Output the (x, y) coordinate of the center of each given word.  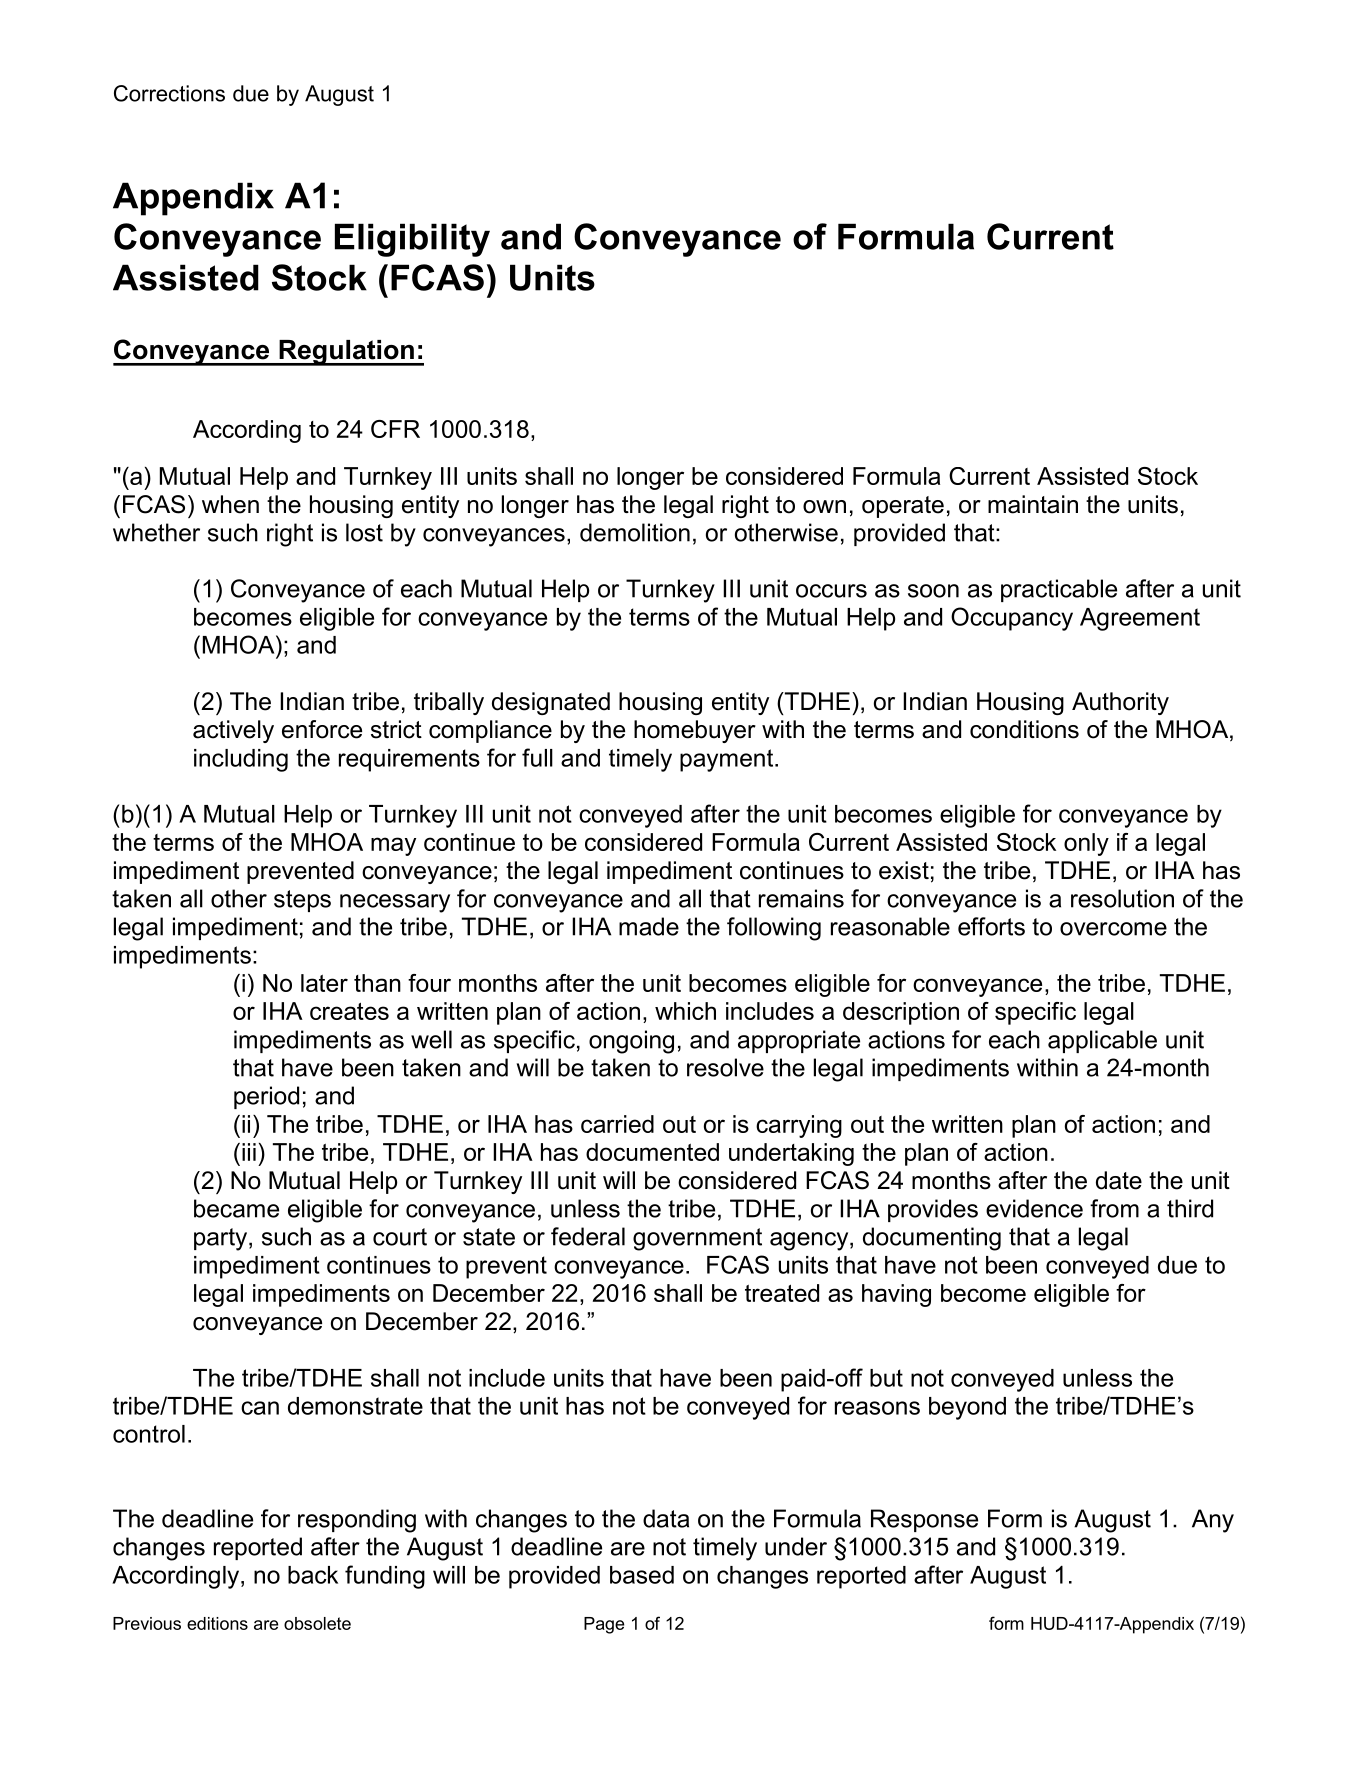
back (313, 1575)
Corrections (169, 93)
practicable (1059, 590)
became (236, 1208)
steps (302, 901)
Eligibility (412, 240)
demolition (635, 532)
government (697, 1239)
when (230, 504)
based (642, 1575)
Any (1213, 1521)
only (1086, 844)
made (649, 926)
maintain (1033, 504)
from (1114, 1208)
